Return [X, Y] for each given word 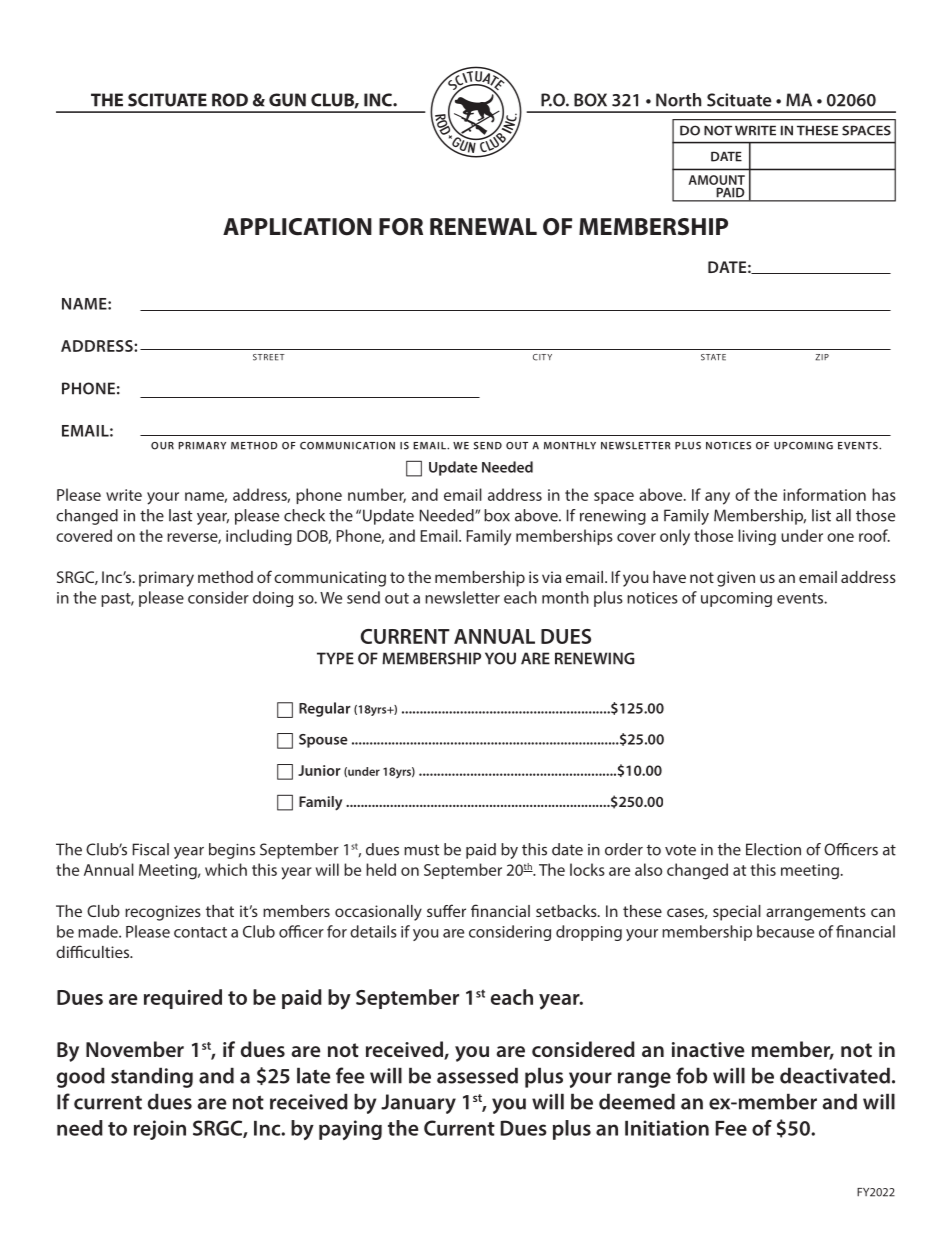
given [736, 579]
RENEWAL [483, 226]
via [551, 577]
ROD [230, 100]
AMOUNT [716, 180]
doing [273, 599]
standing [152, 1078]
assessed [477, 1076]
